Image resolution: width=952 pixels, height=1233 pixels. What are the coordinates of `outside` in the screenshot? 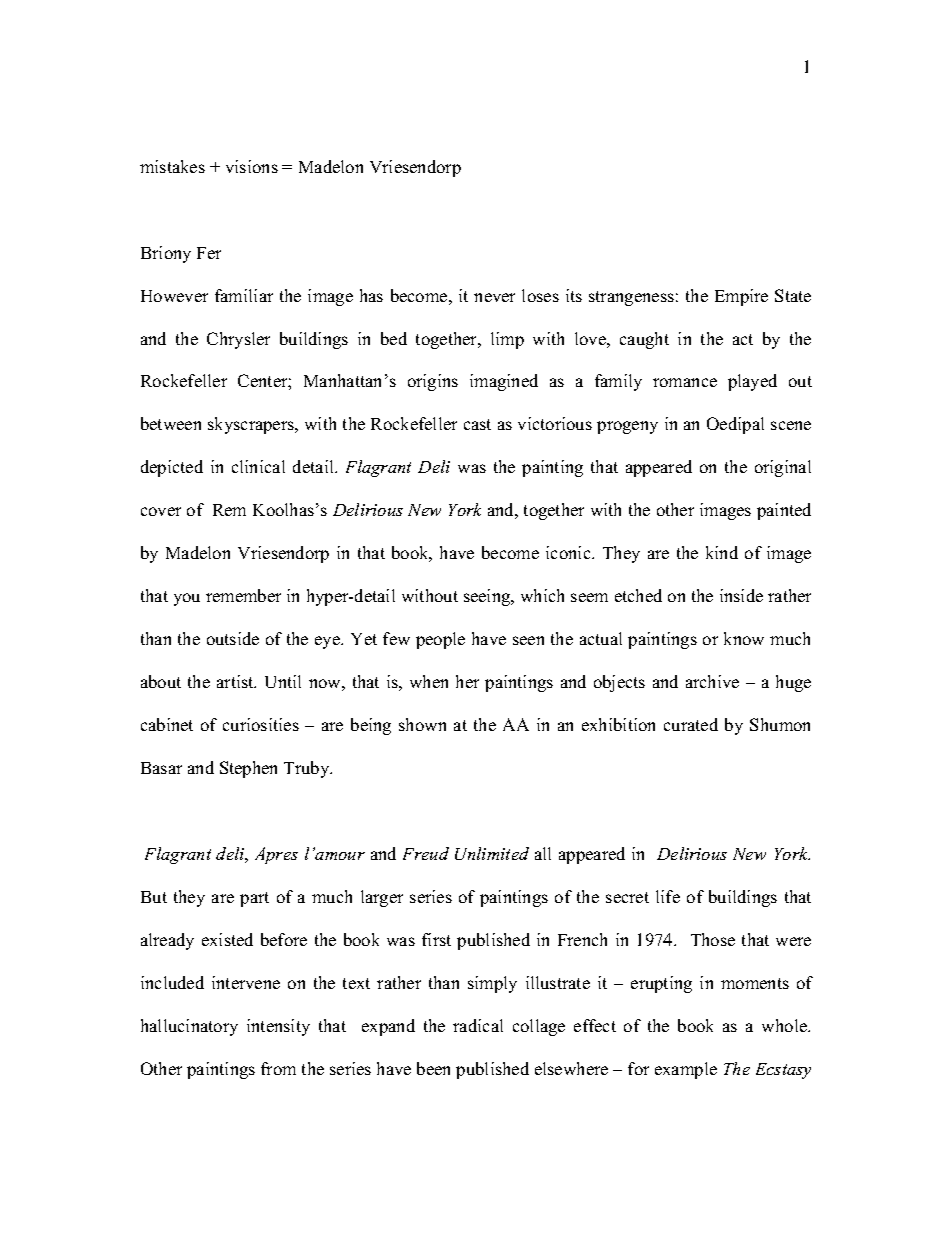 It's located at (233, 638).
